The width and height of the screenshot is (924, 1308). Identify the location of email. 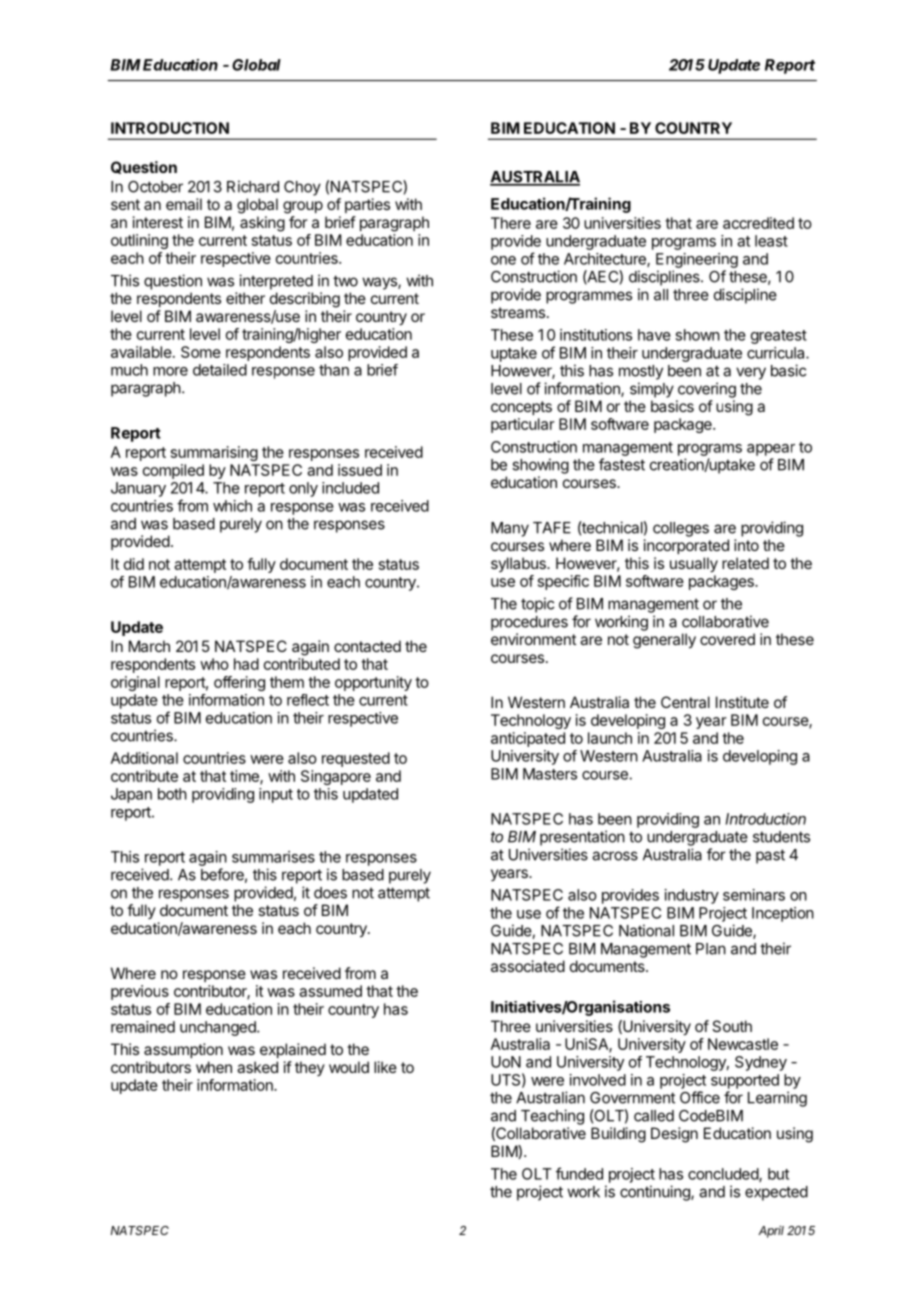
(184, 204).
